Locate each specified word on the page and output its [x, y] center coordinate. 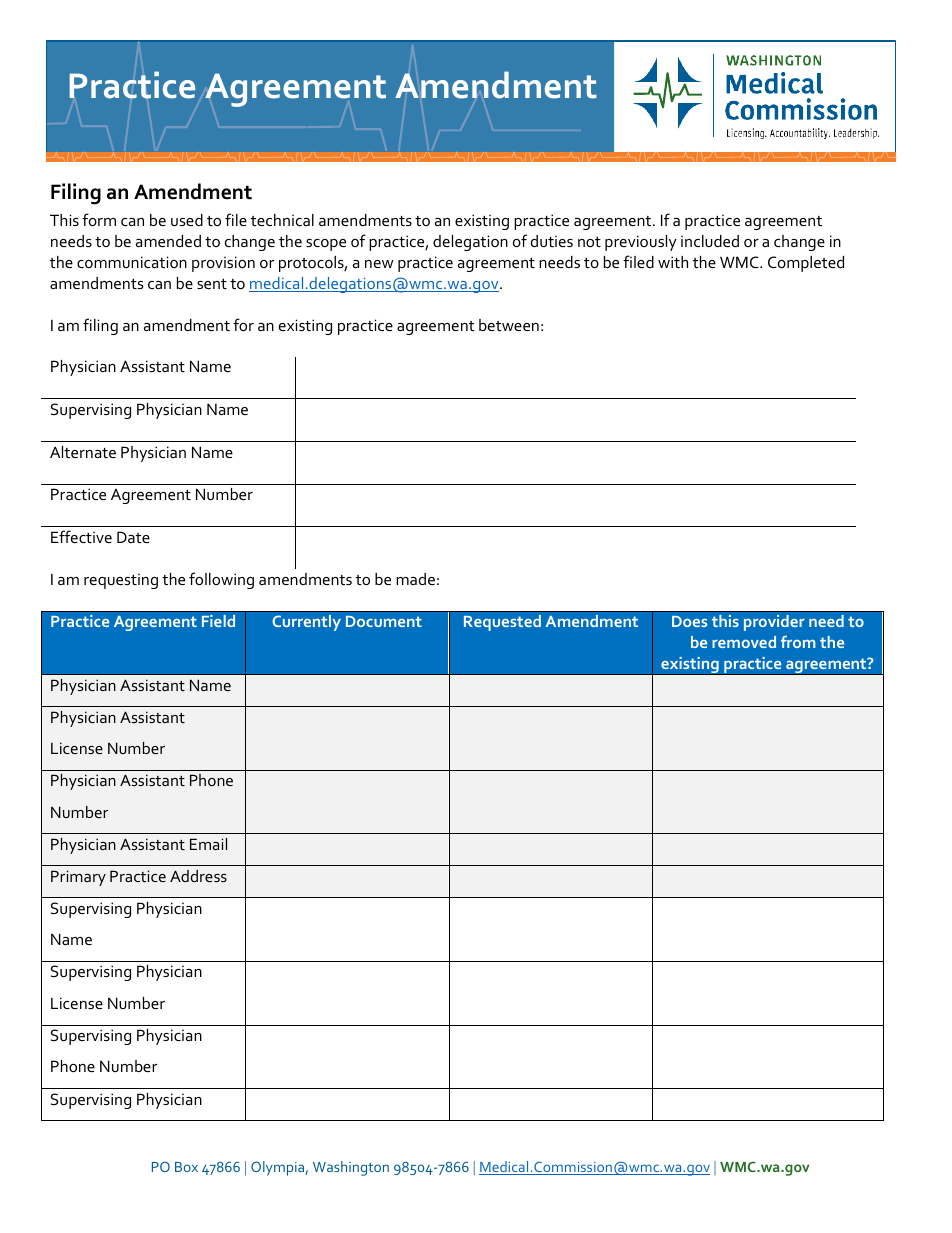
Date [133, 537]
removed [744, 642]
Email [208, 844]
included [710, 241]
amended [168, 241]
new [379, 264]
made [415, 579]
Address [198, 876]
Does [690, 621]
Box [186, 1167]
